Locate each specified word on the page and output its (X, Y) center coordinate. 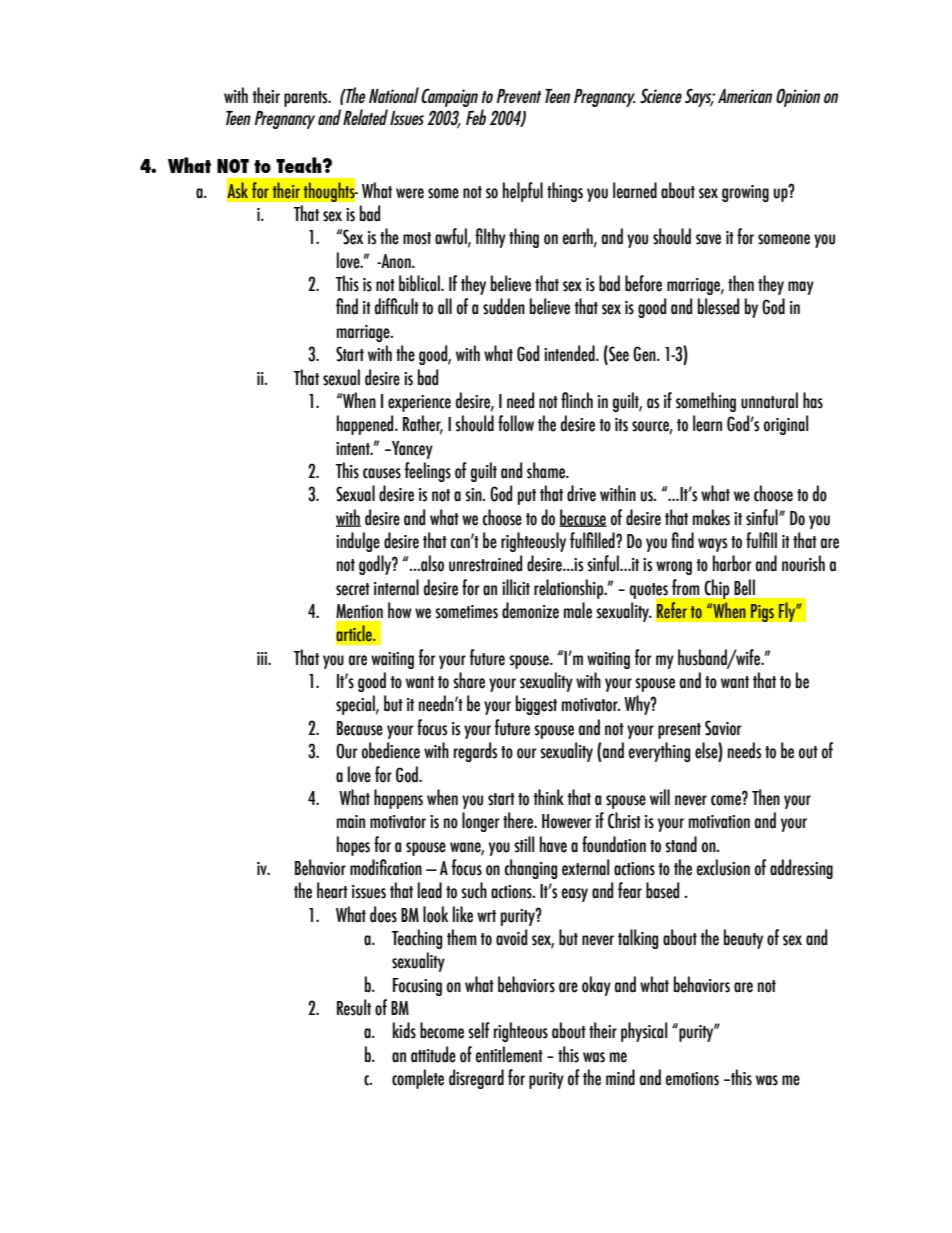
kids (404, 1030)
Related (365, 117)
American (745, 96)
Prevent (518, 96)
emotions (692, 1079)
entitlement (509, 1054)
